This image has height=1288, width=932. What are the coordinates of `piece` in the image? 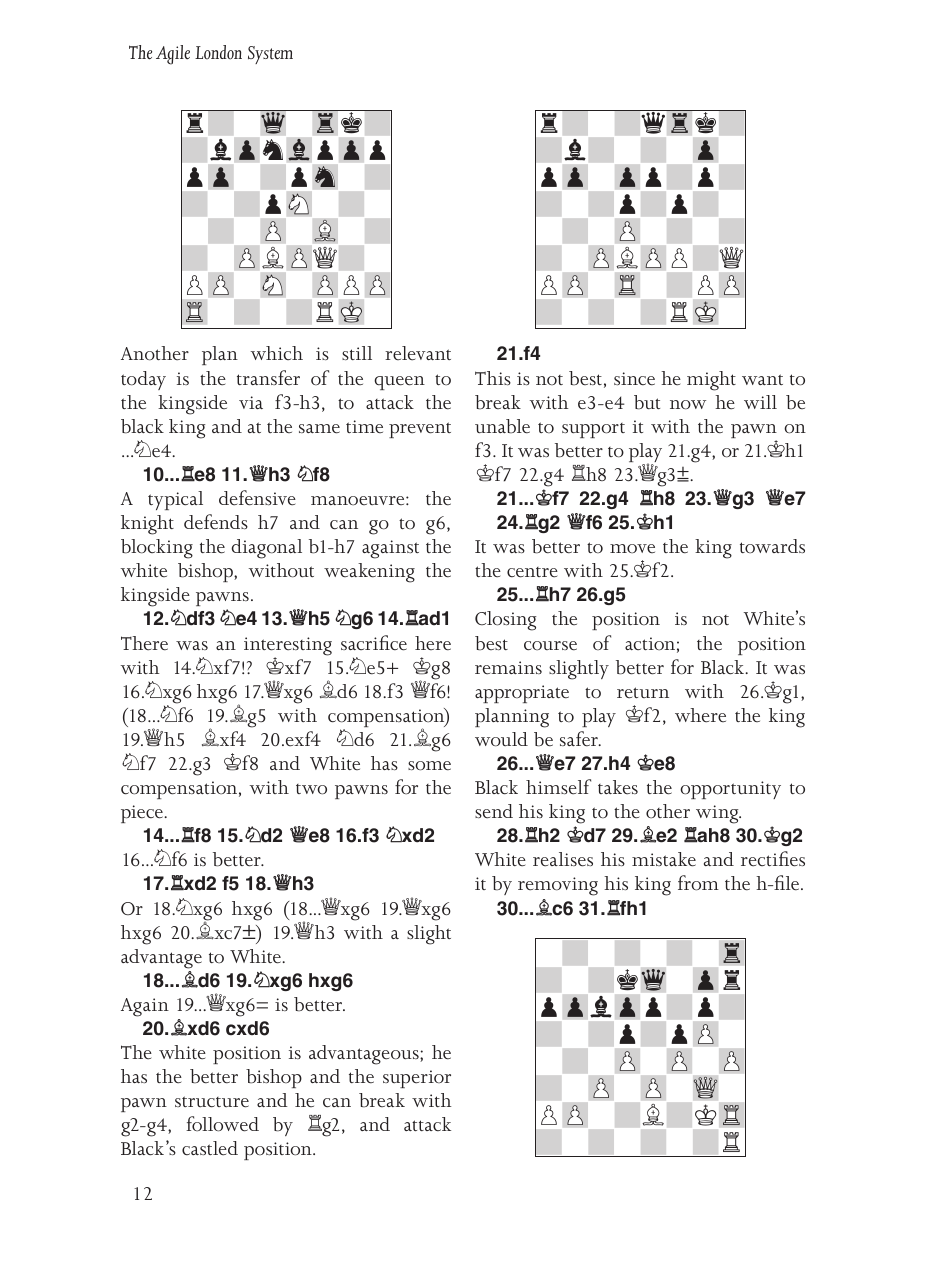 It's located at (143, 814).
